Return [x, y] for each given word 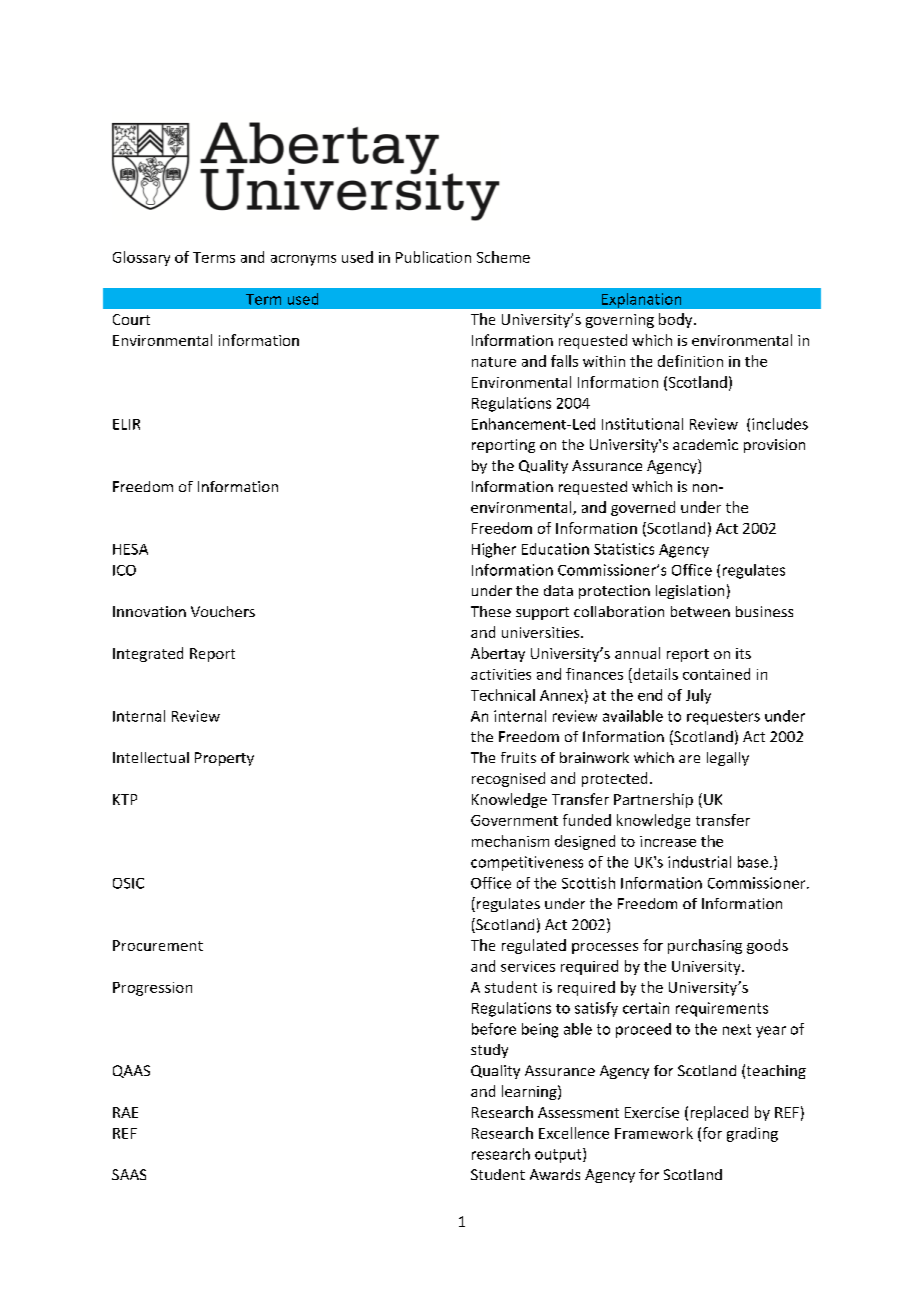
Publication [433, 257]
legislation [690, 592]
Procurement [158, 945]
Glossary [141, 258]
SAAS [129, 1174]
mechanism [510, 841]
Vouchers [223, 611]
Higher [494, 550]
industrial [699, 862]
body [677, 320]
